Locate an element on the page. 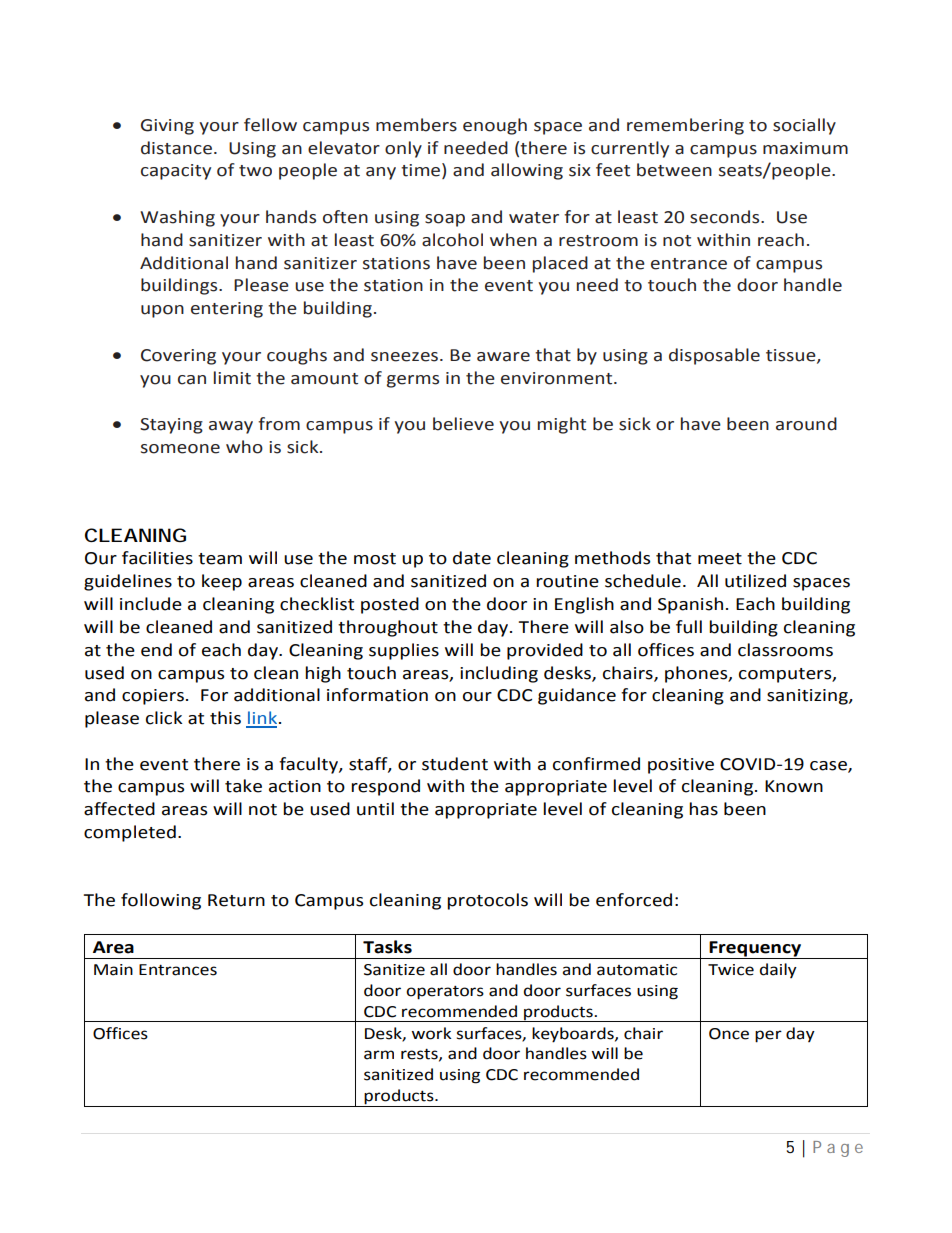 This image has height=1233, width=952. someone is located at coordinates (180, 449).
